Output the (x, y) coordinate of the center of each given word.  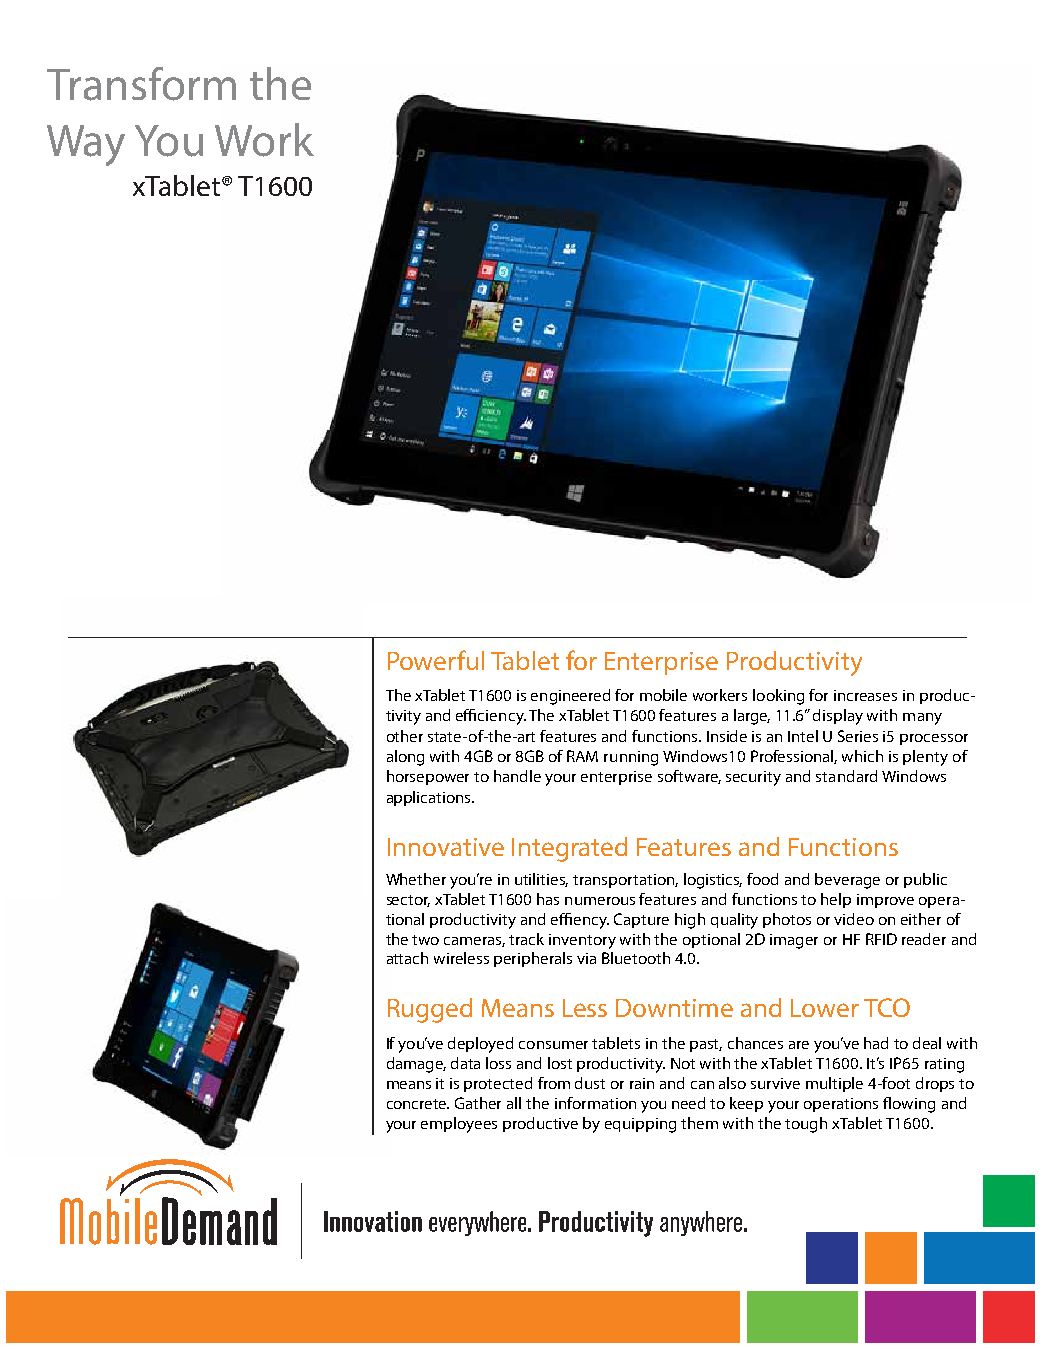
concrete (418, 1104)
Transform (141, 84)
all (514, 1103)
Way (86, 145)
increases (865, 695)
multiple (834, 1084)
